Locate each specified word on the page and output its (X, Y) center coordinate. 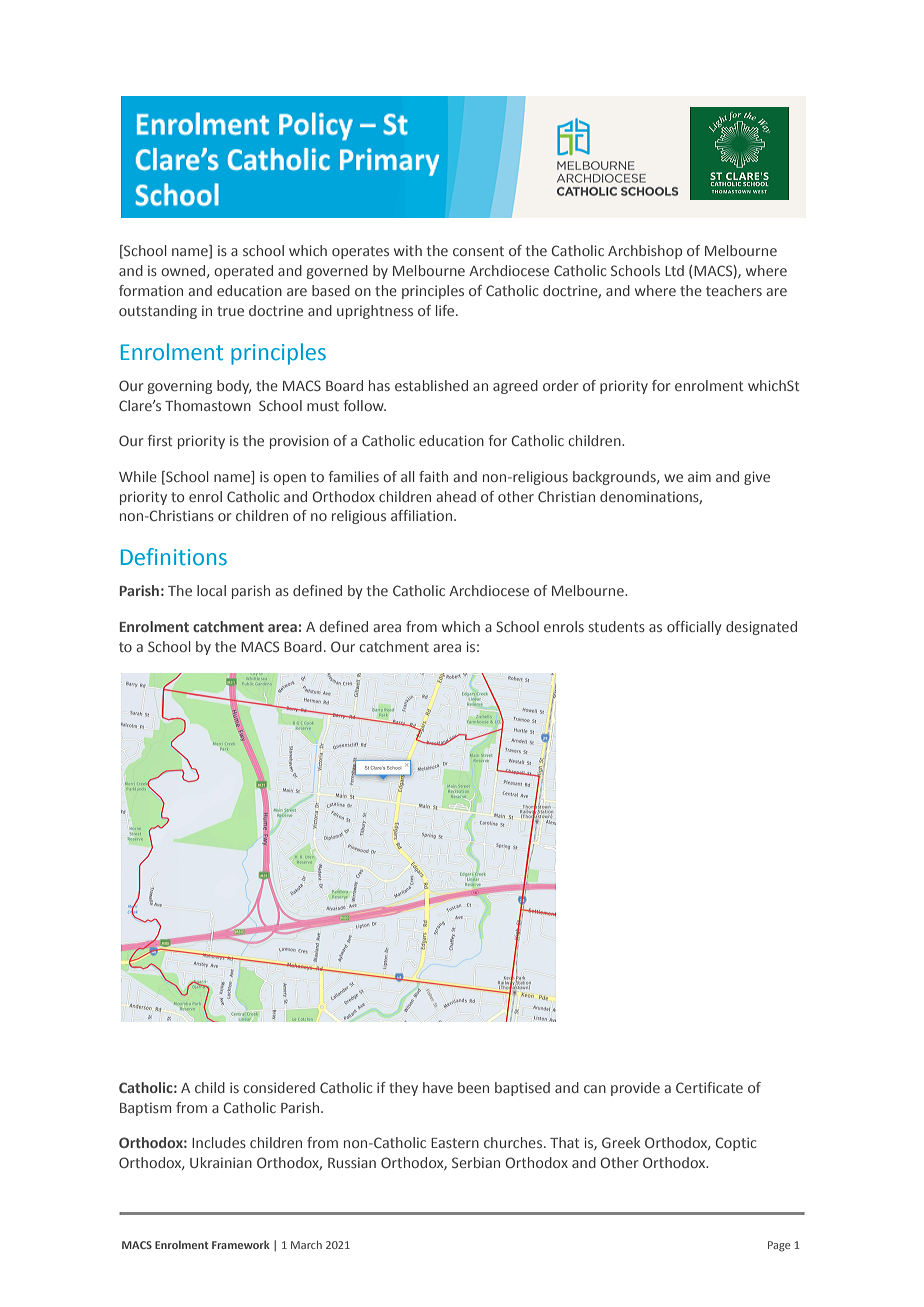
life (446, 310)
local (211, 590)
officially (694, 628)
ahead (456, 496)
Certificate (709, 1087)
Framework (241, 1244)
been (473, 1087)
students (617, 626)
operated (243, 272)
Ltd (674, 270)
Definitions (174, 557)
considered (279, 1087)
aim (699, 476)
